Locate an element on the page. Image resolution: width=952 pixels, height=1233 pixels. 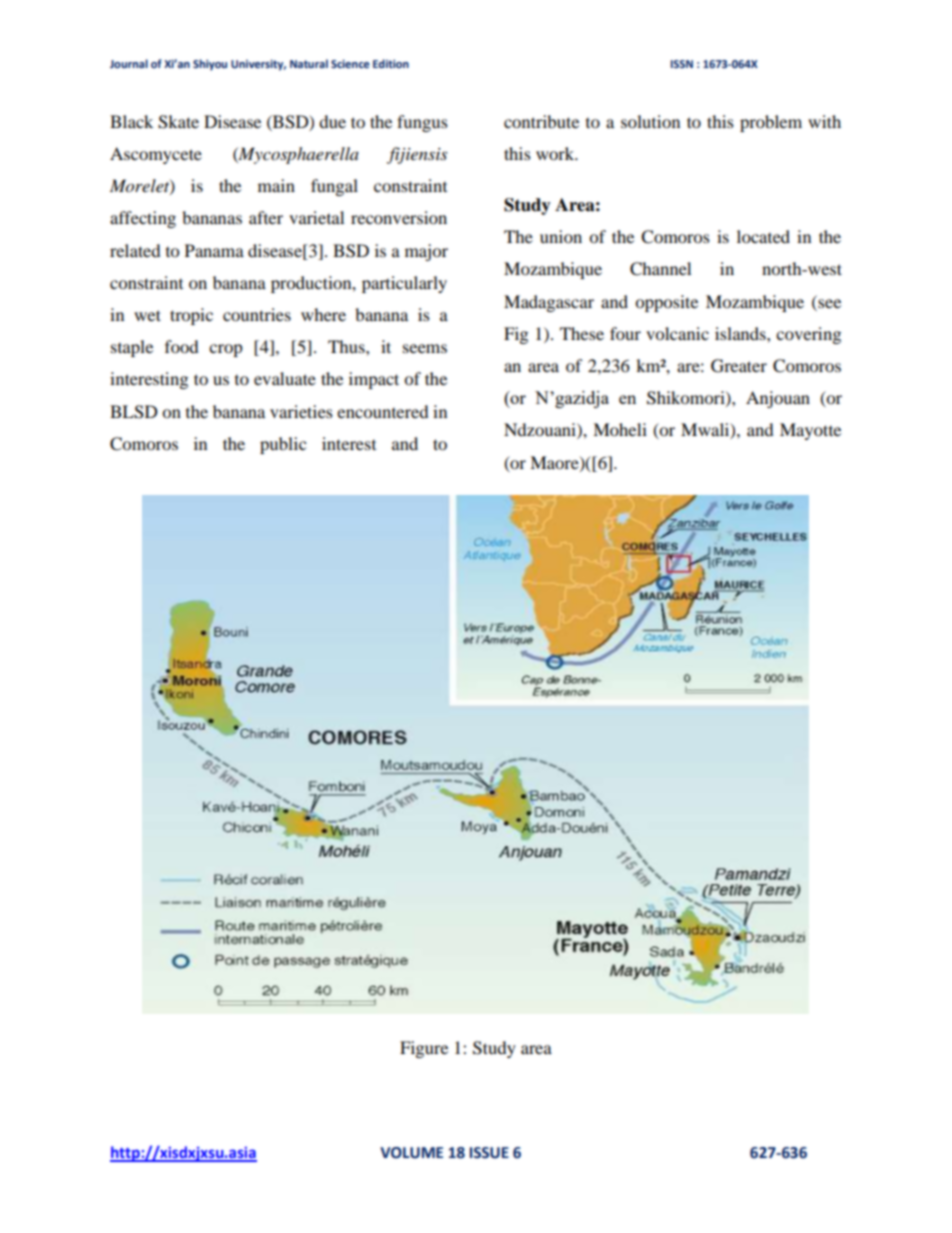
problem is located at coordinates (771, 123).
